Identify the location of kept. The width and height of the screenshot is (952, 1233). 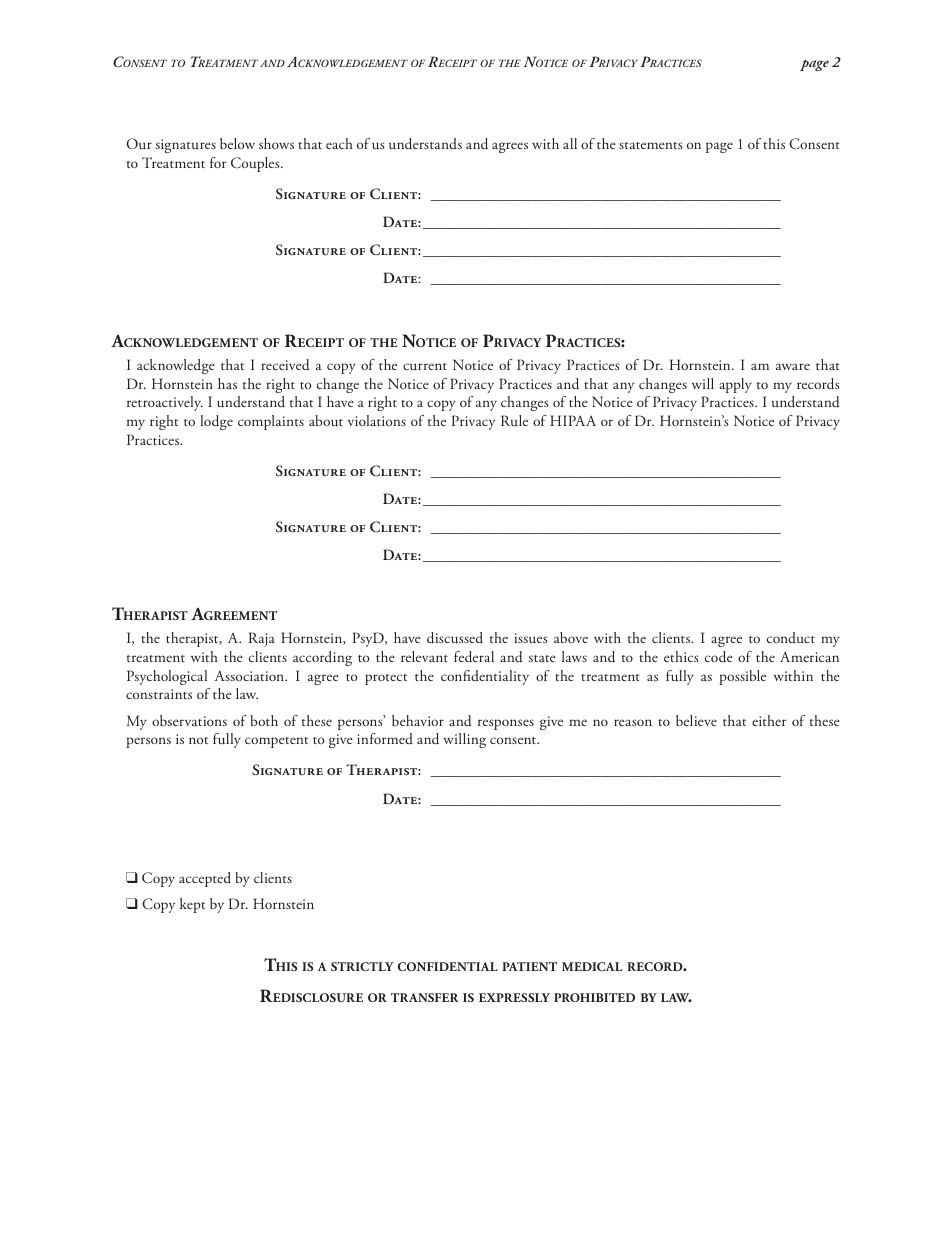
(192, 905).
